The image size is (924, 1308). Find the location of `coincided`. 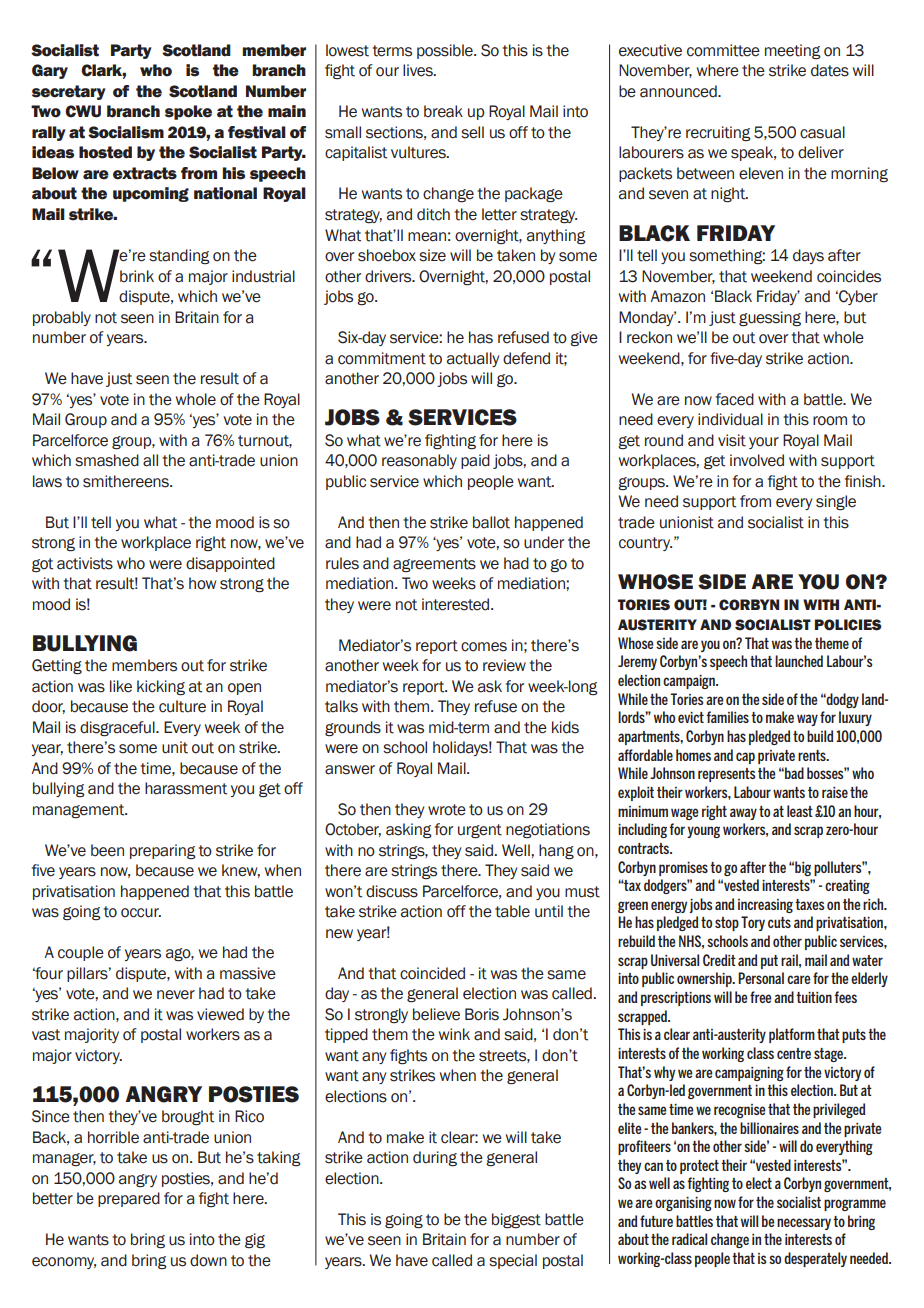

coincided is located at coordinates (432, 973).
